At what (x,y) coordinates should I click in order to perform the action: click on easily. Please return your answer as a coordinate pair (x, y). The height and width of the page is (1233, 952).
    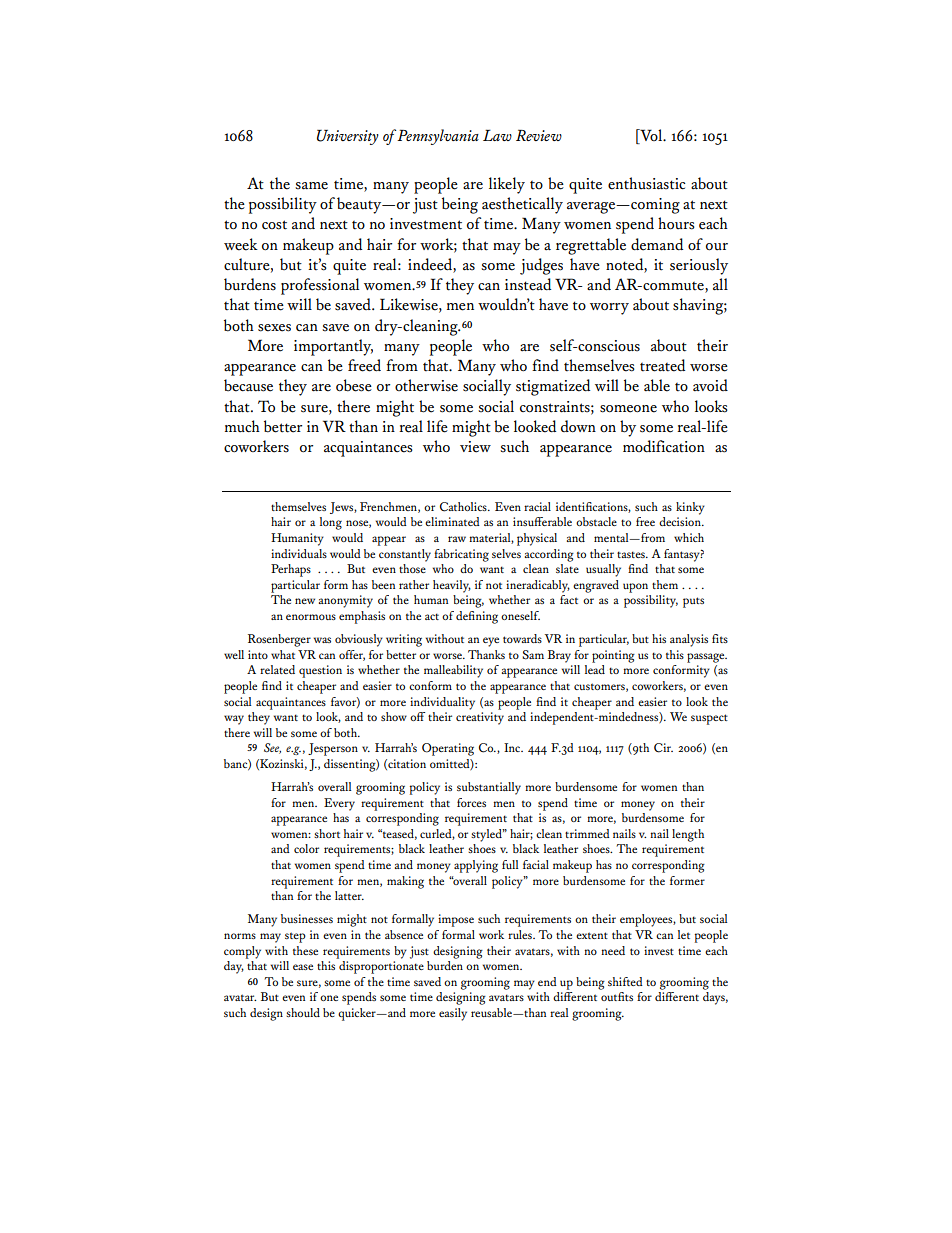
    Looking at the image, I should click on (453, 1014).
